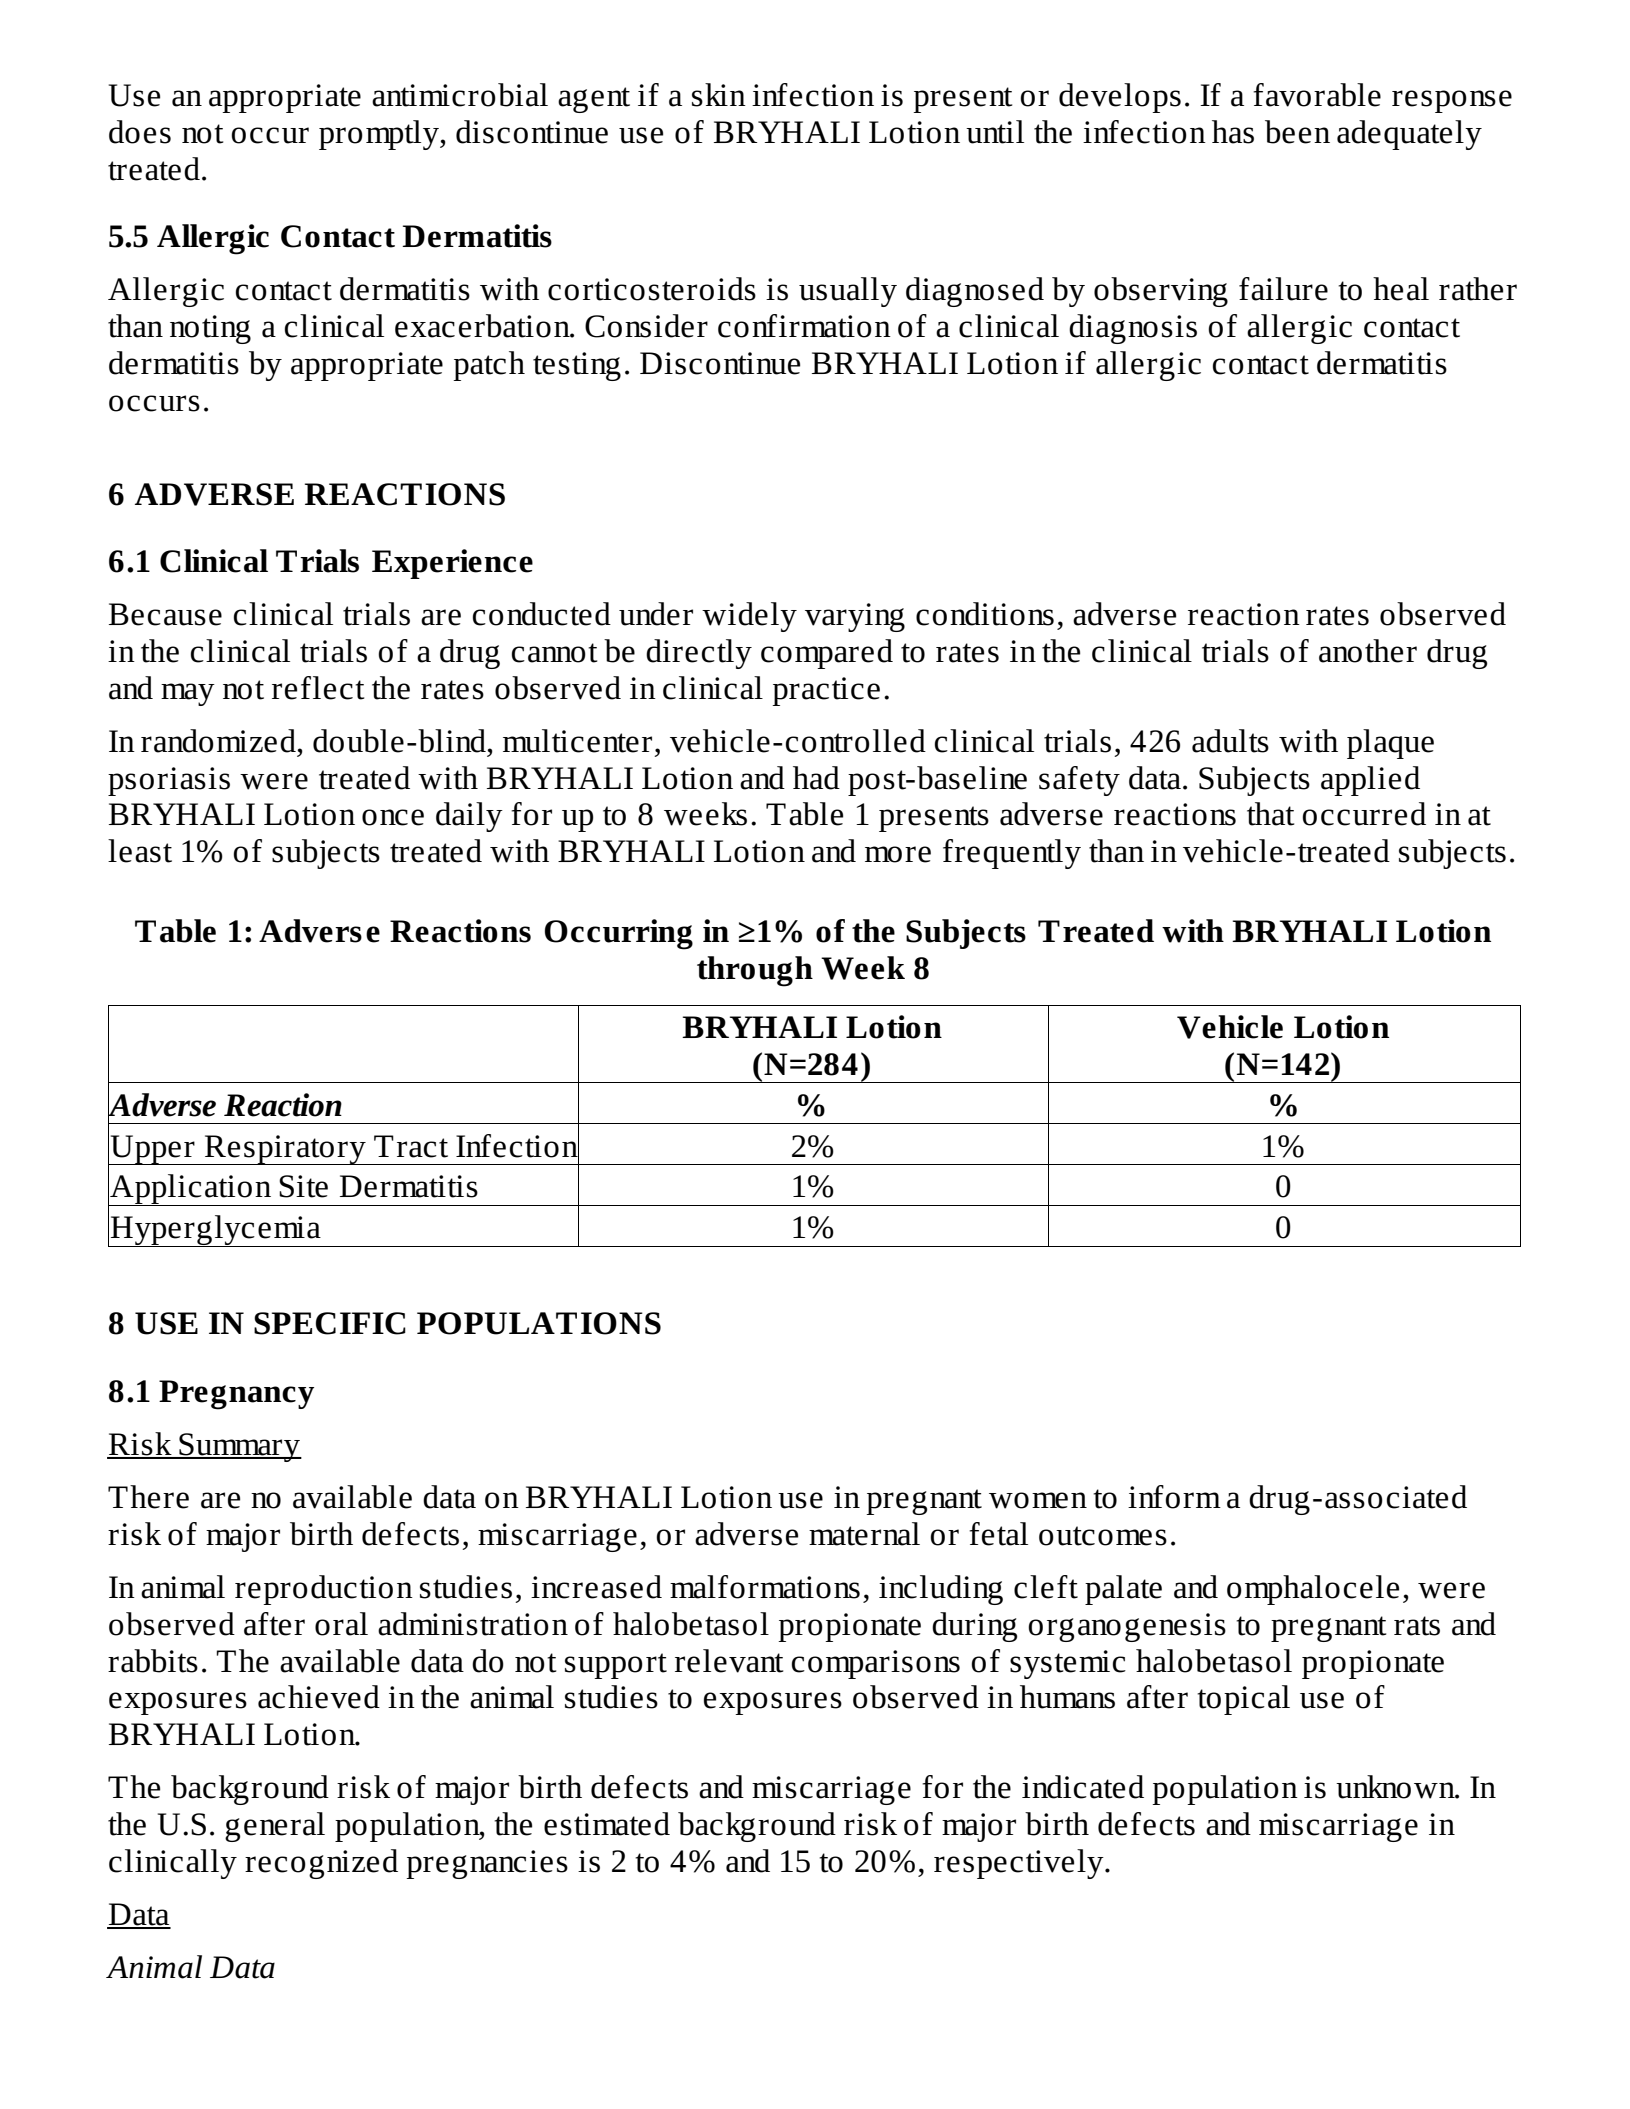 Image resolution: width=1630 pixels, height=2109 pixels. What do you see at coordinates (826, 691) in the screenshot?
I see `practice` at bounding box center [826, 691].
